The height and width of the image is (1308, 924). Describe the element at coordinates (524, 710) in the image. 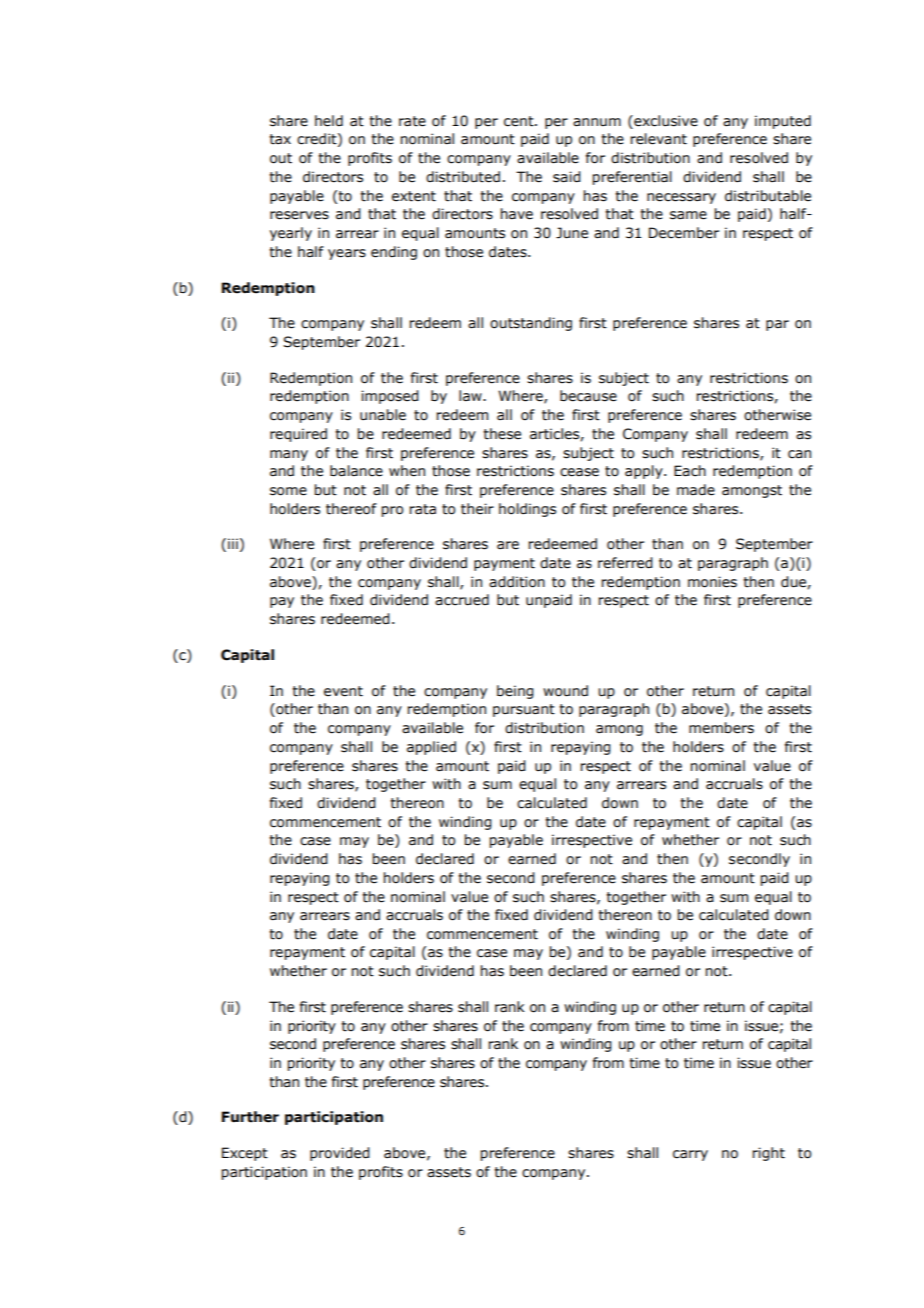

I see `pursuant` at that location.
